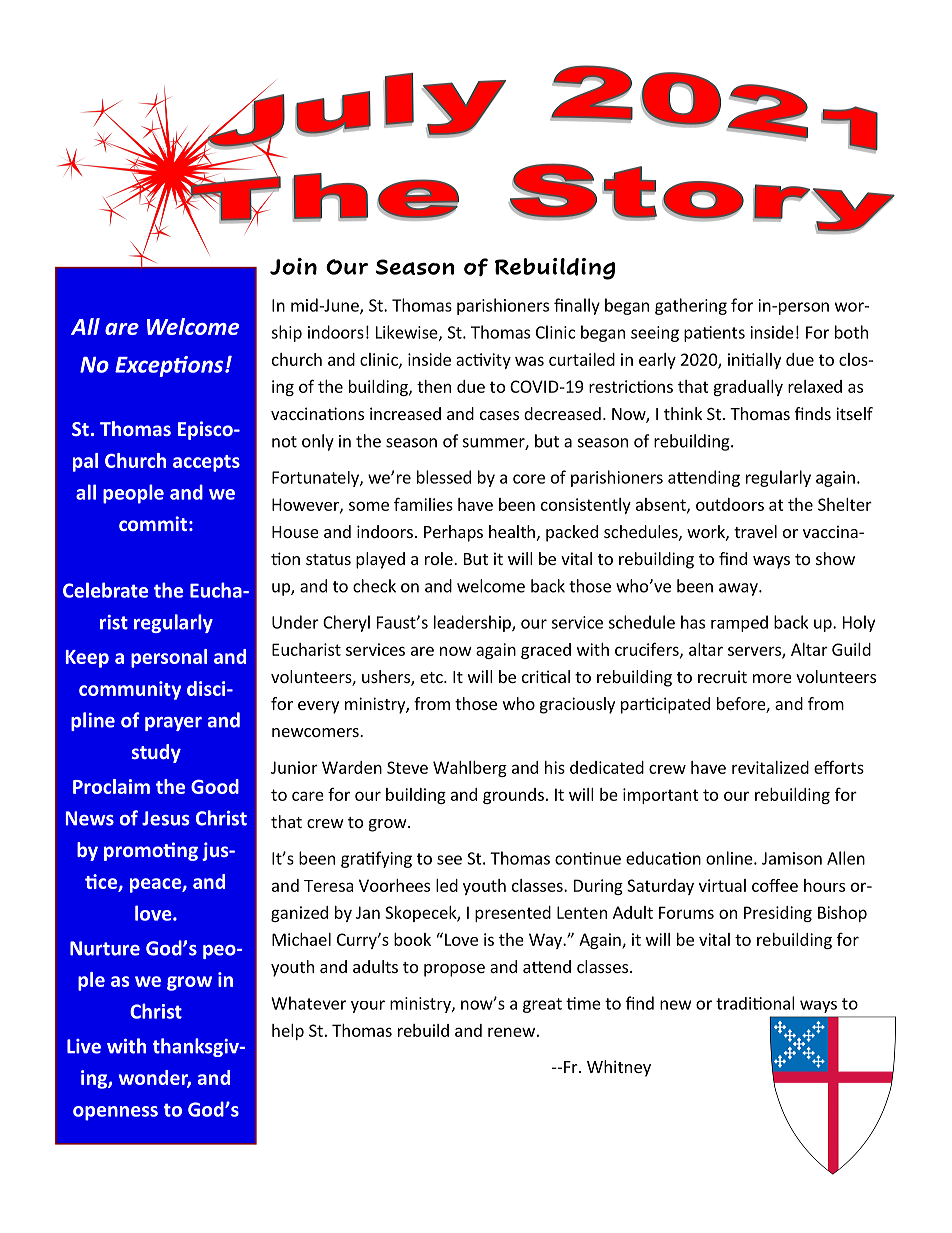  What do you see at coordinates (778, 914) in the document?
I see `Presiding` at bounding box center [778, 914].
